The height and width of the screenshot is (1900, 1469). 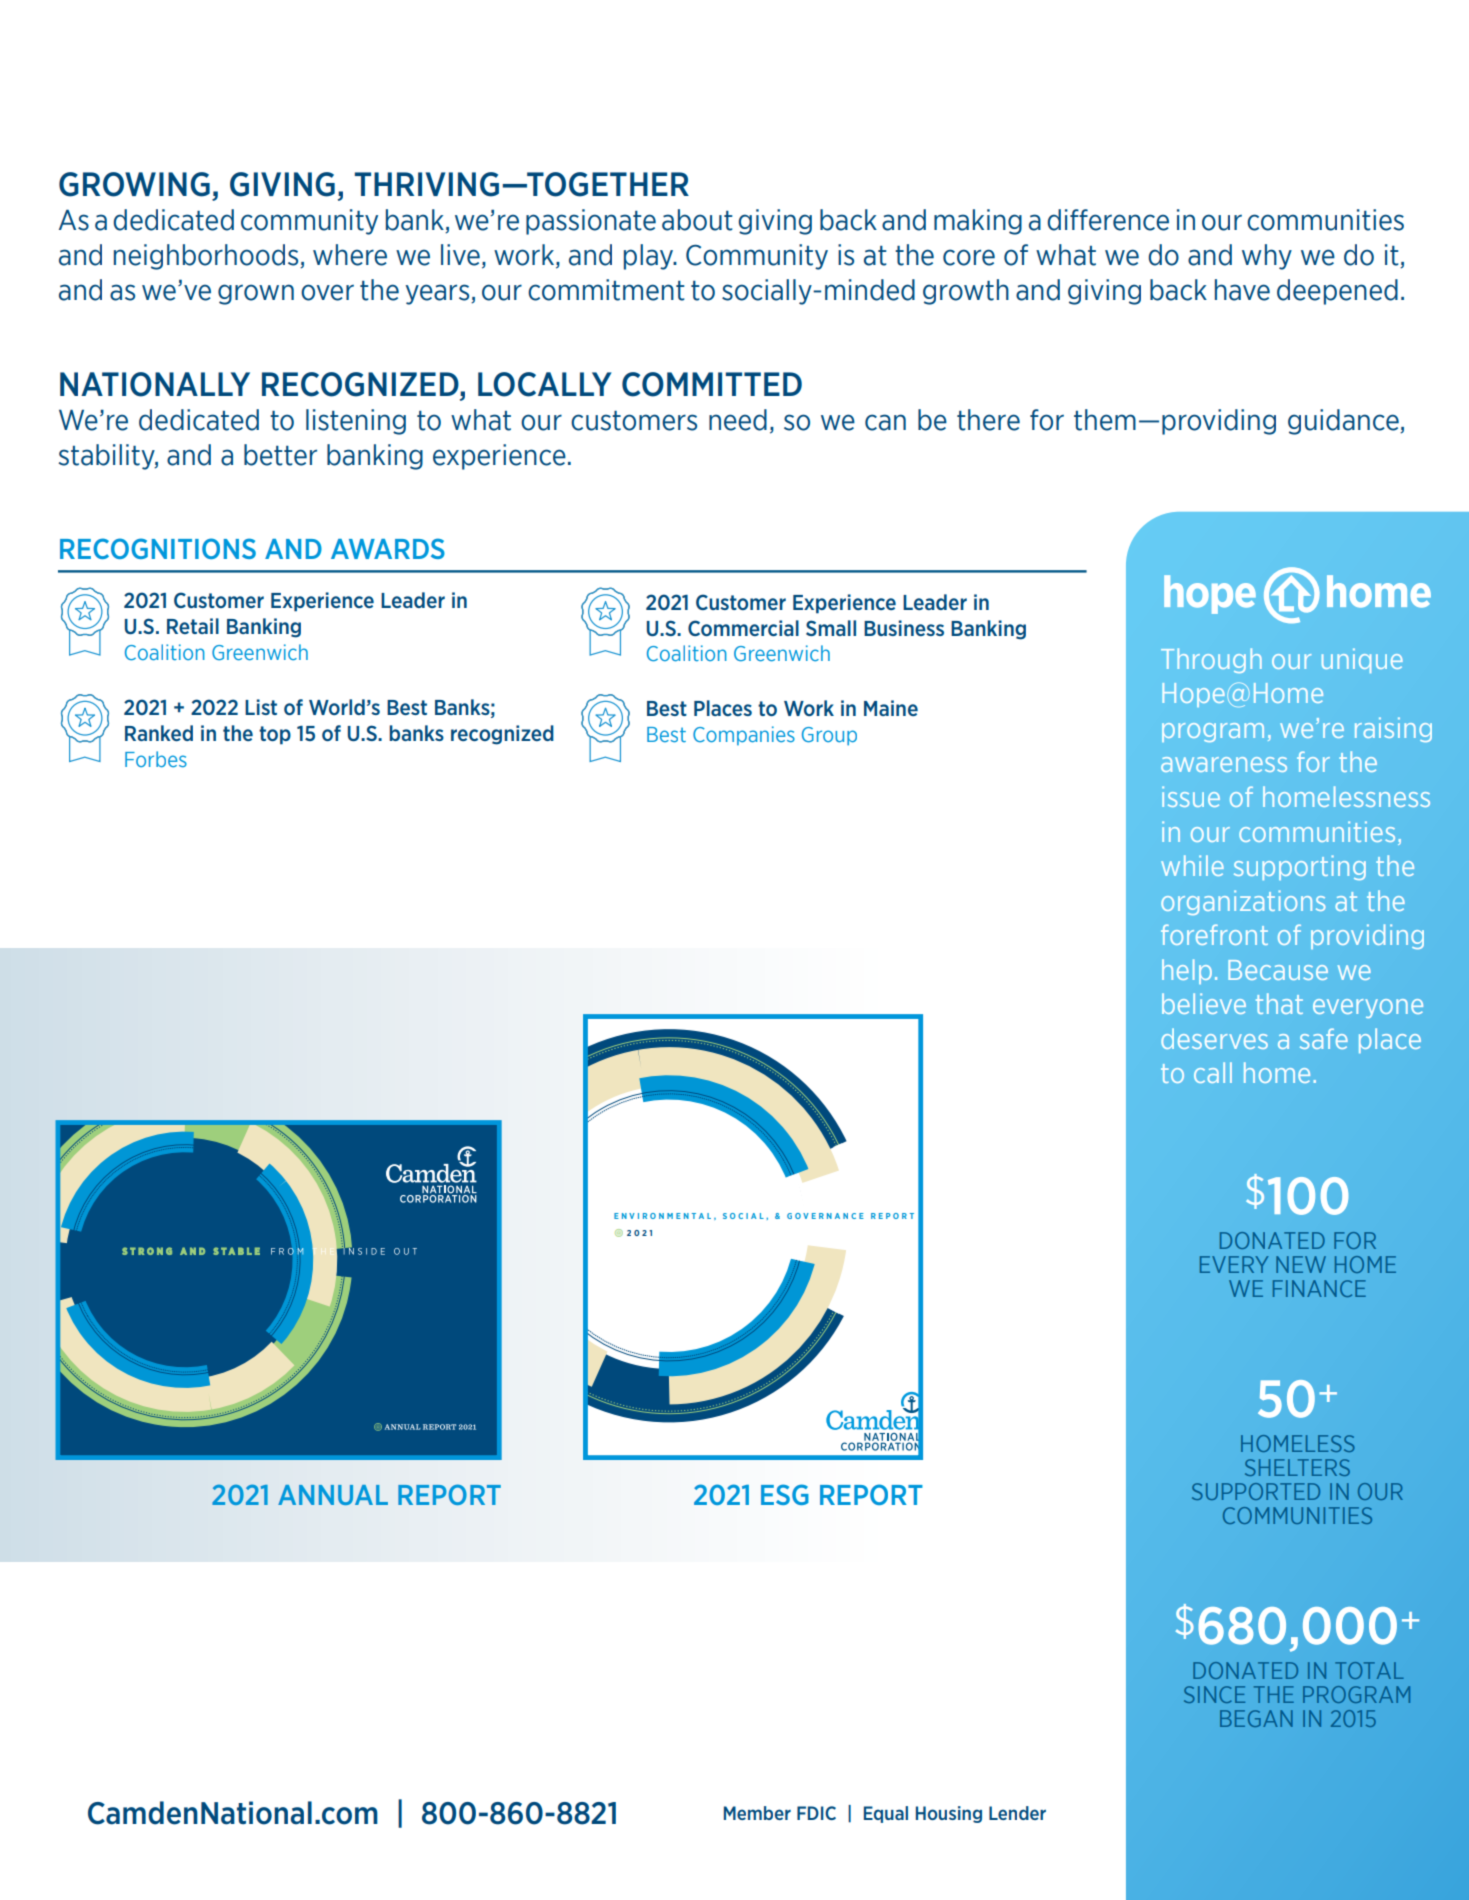 What do you see at coordinates (744, 735) in the screenshot?
I see `Companies` at bounding box center [744, 735].
